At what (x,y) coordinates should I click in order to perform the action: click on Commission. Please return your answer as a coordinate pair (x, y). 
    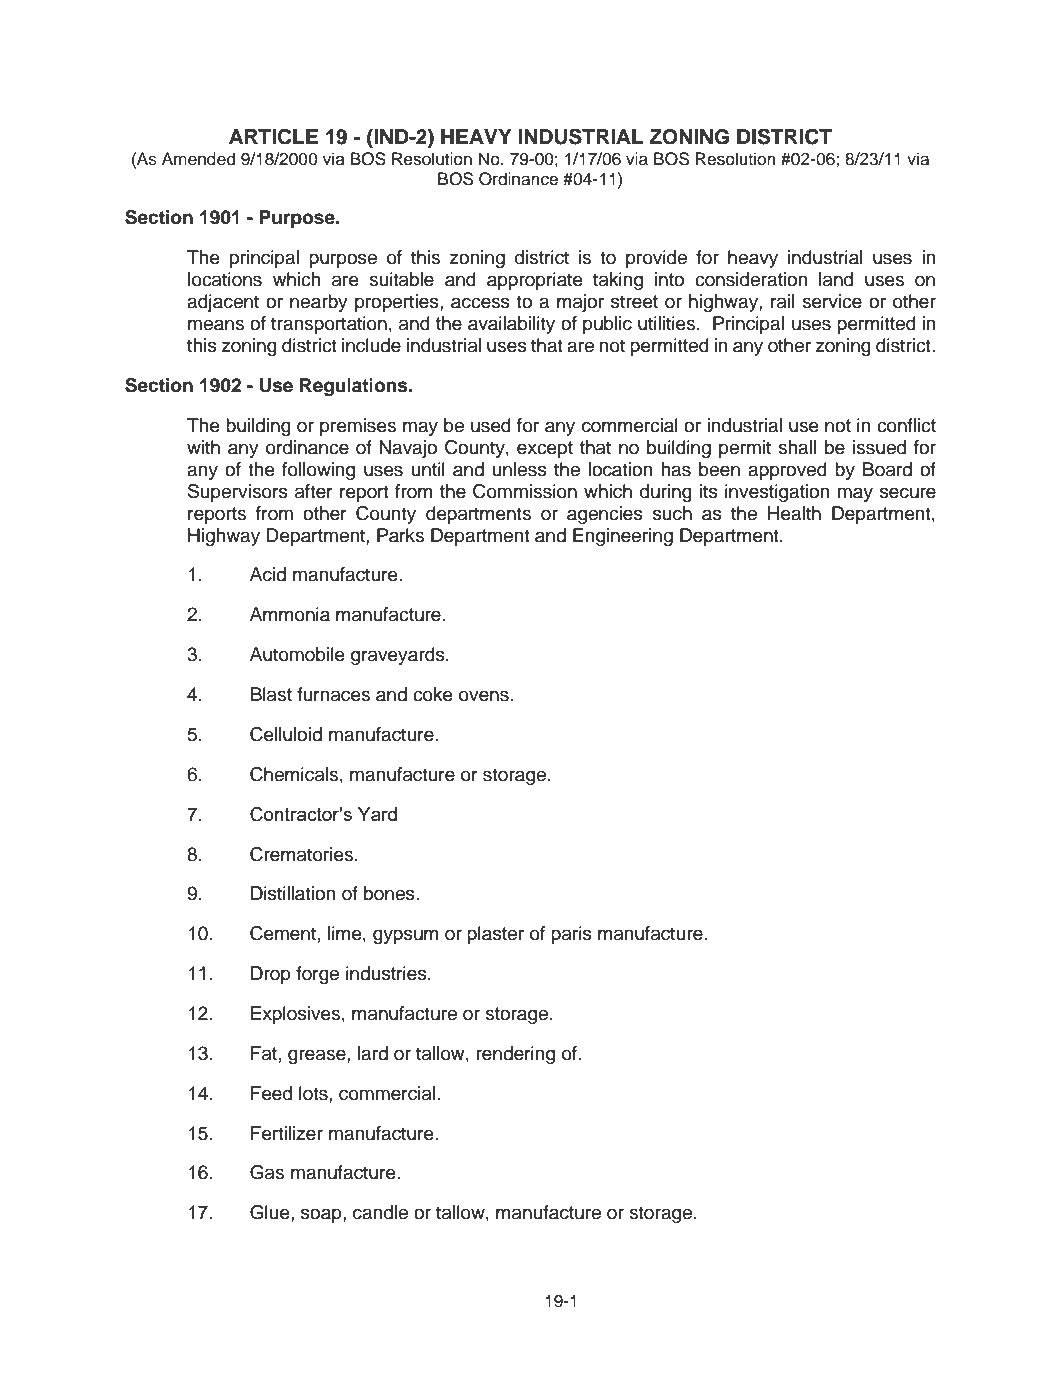
    Looking at the image, I should click on (525, 491).
